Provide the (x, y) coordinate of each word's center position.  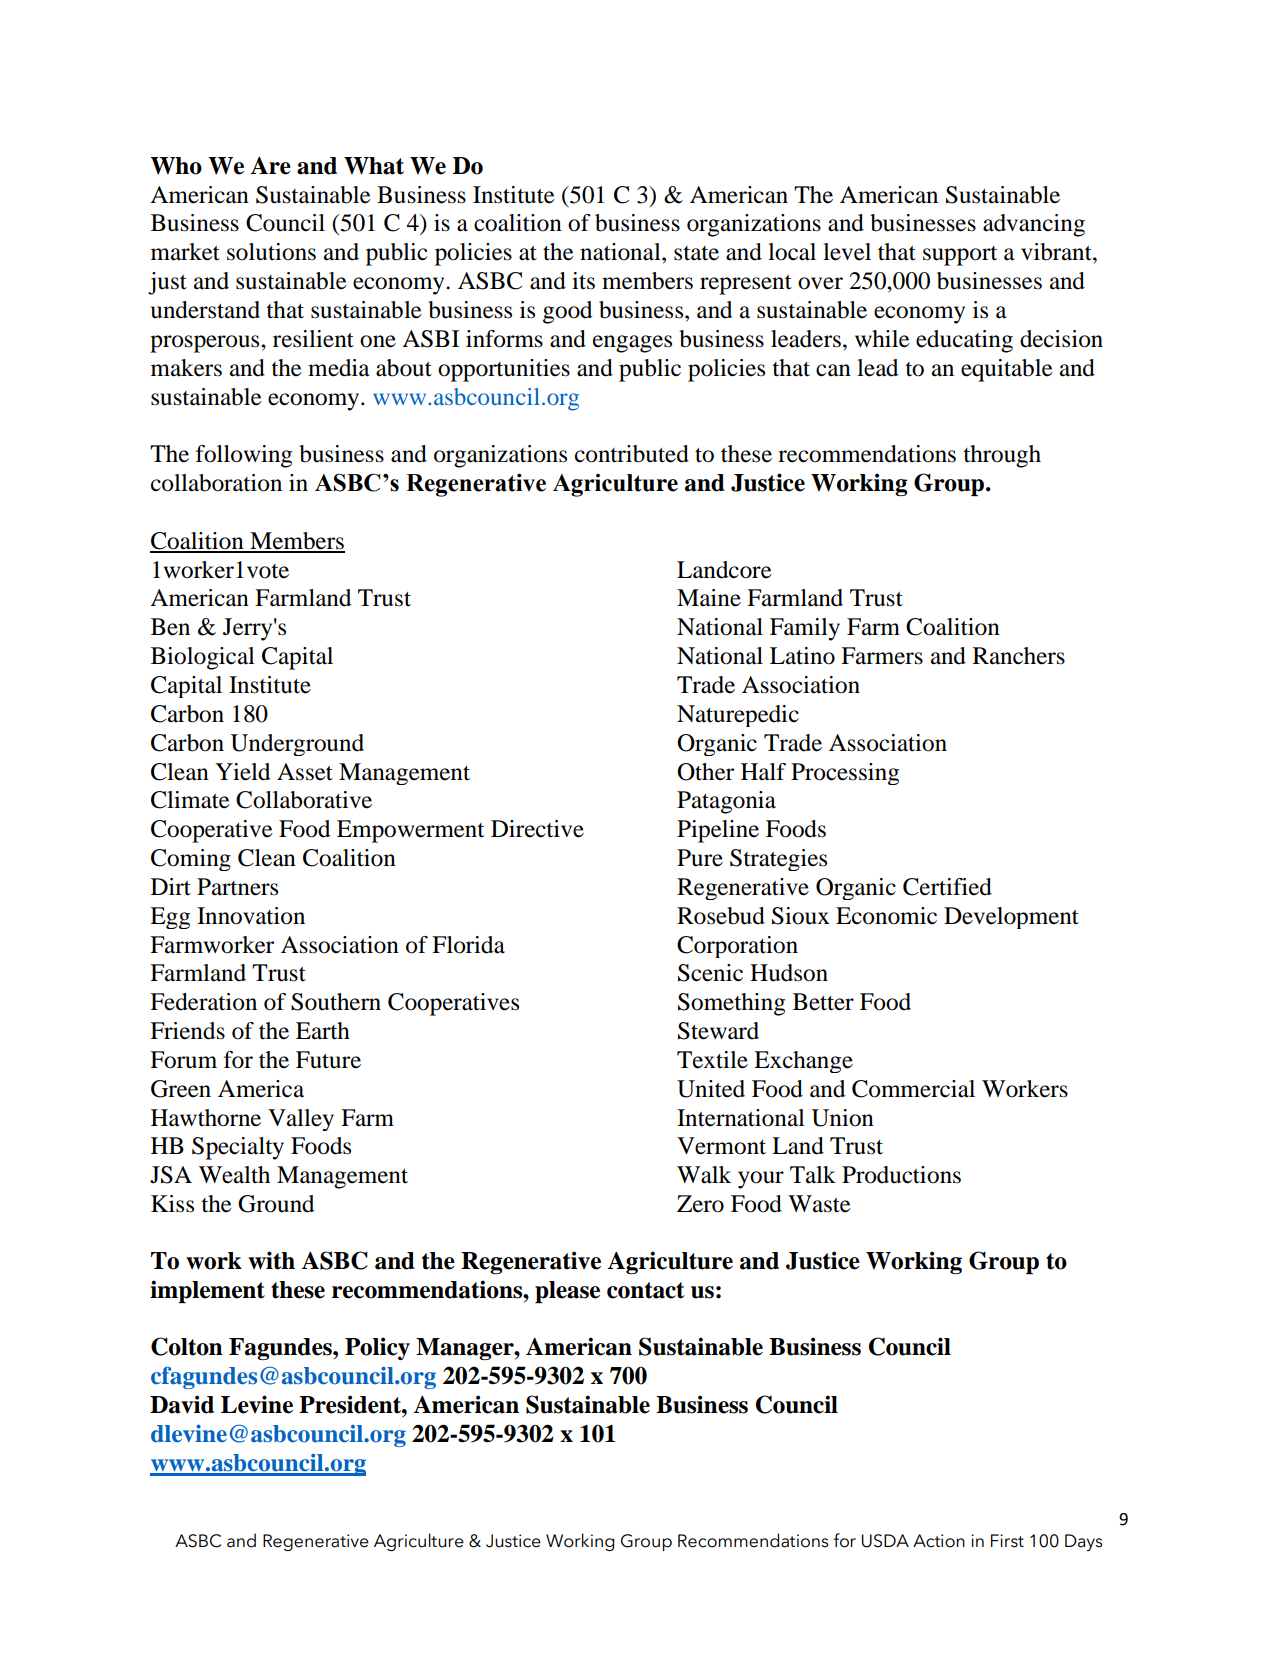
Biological (203, 658)
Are (270, 165)
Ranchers (1019, 656)
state (696, 253)
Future (328, 1060)
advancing (1034, 225)
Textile (712, 1060)
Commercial (913, 1089)
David (182, 1404)
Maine (709, 598)
